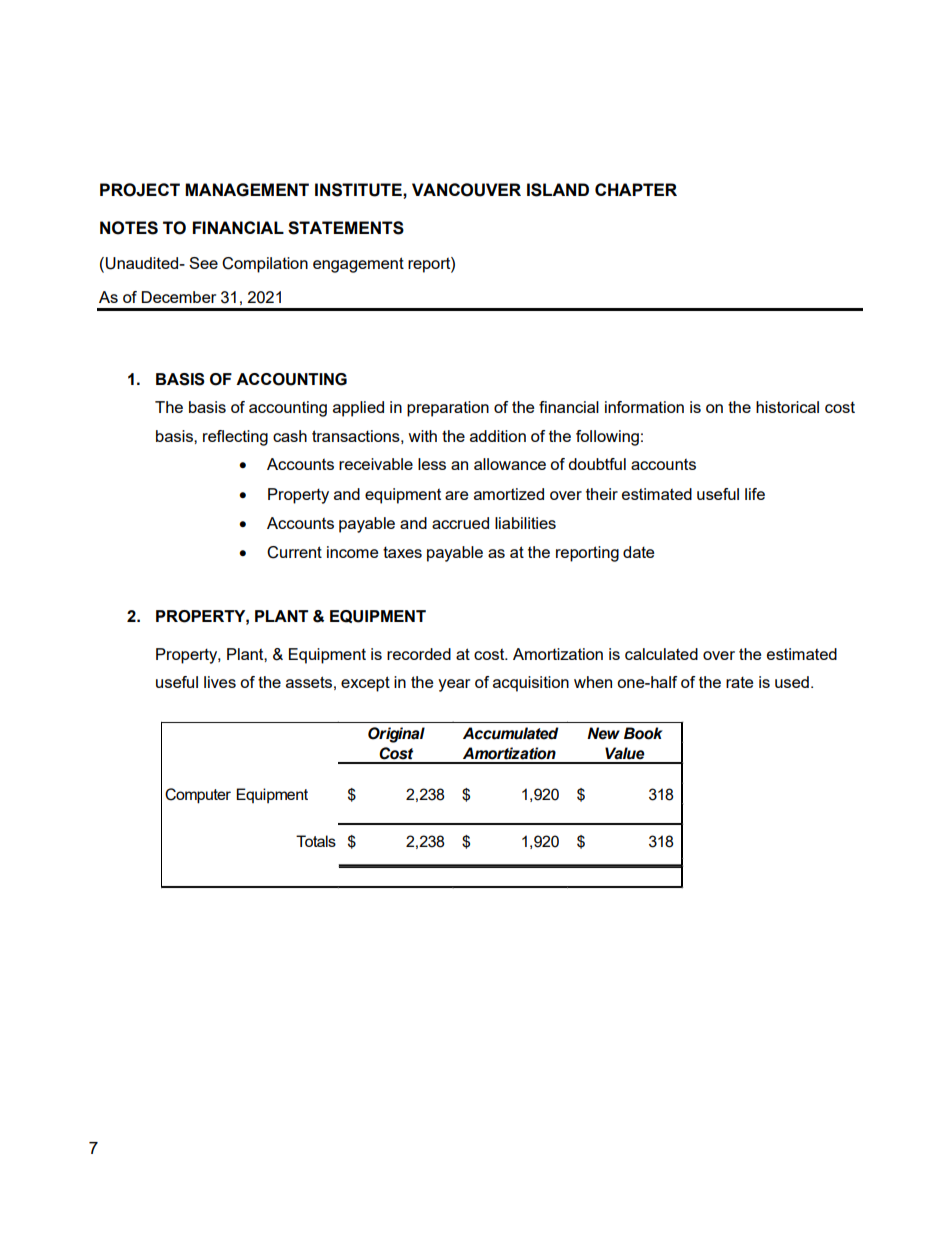 This screenshot has height=1233, width=952. Describe the element at coordinates (448, 409) in the screenshot. I see `preparation` at that location.
